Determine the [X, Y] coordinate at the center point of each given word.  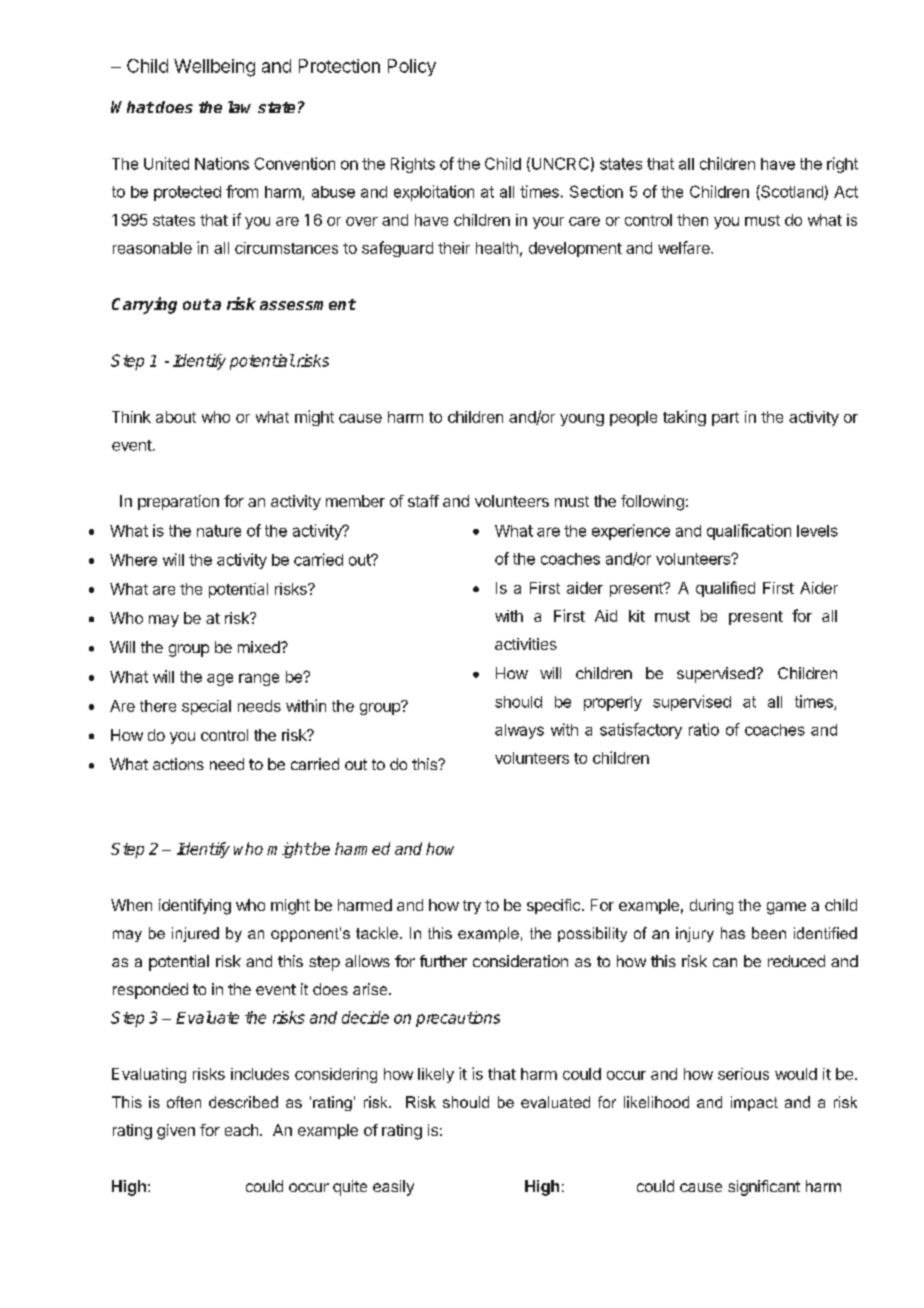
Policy [412, 67]
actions [178, 764]
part [725, 419]
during [711, 907]
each [241, 1130]
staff [423, 501]
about [176, 417]
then [692, 220]
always [519, 731]
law [239, 107]
